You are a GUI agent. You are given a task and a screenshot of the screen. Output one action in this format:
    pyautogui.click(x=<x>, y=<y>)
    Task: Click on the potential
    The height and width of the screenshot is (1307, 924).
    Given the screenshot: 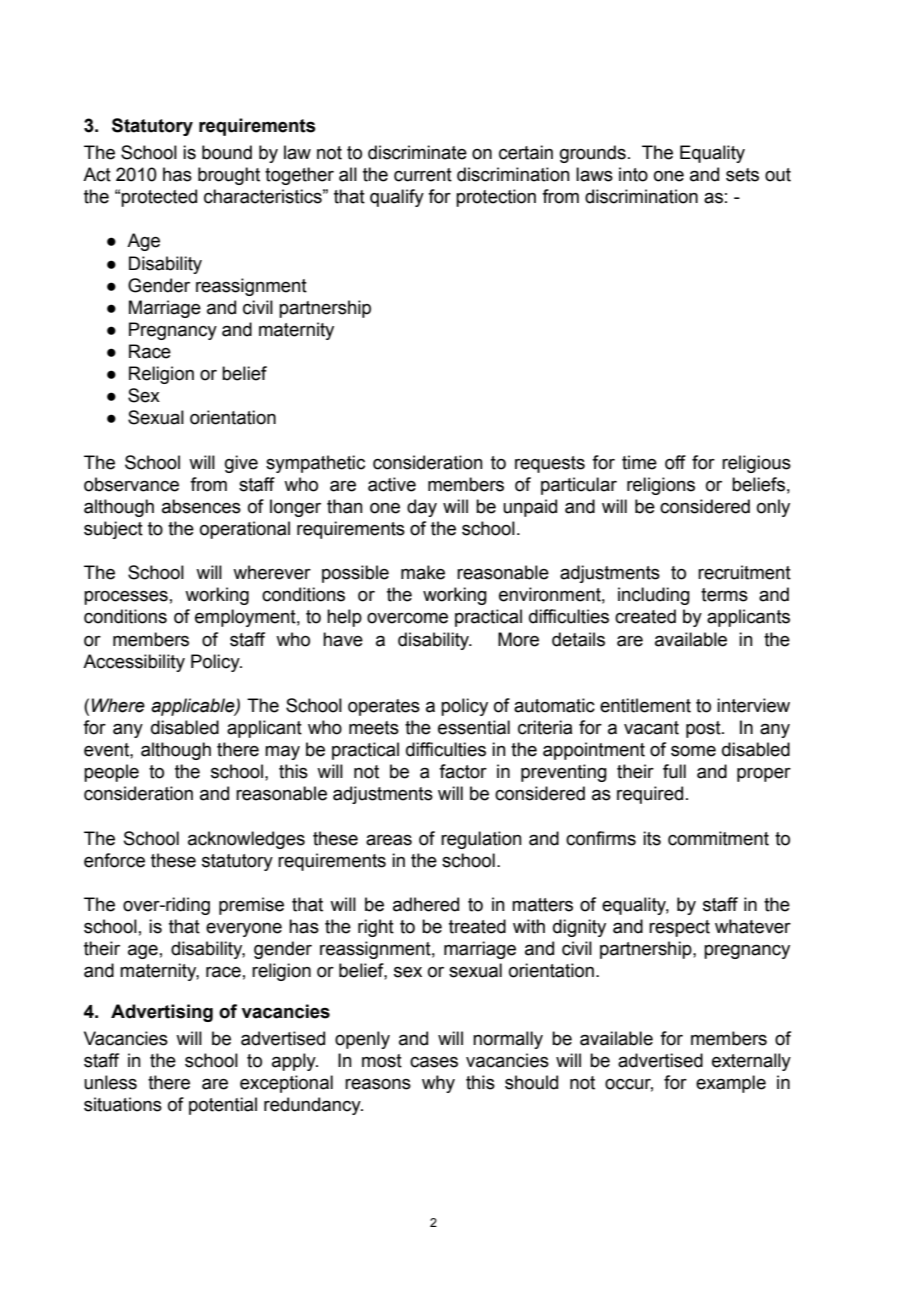 What is the action you would take?
    pyautogui.click(x=223, y=1106)
